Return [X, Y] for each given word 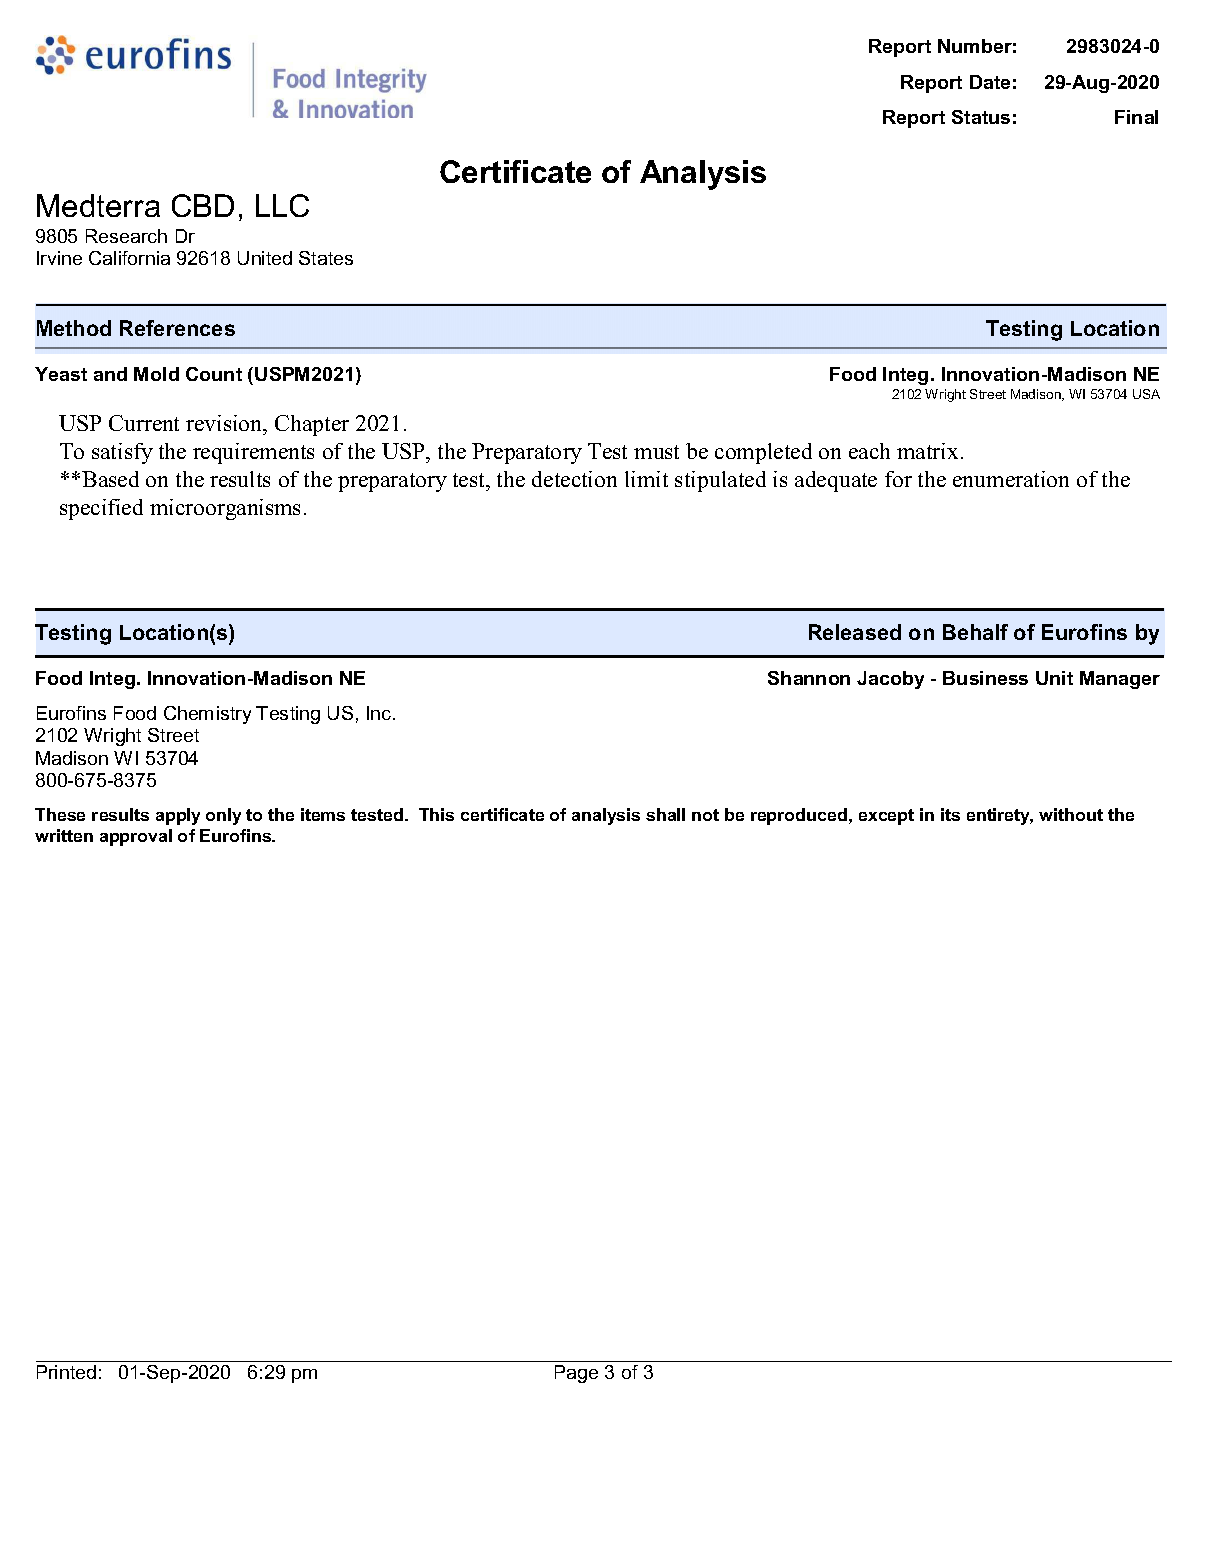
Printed [66, 1372]
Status [981, 117]
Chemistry [207, 715]
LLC [282, 205]
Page [576, 1374]
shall [665, 814]
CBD [203, 205]
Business [985, 678]
